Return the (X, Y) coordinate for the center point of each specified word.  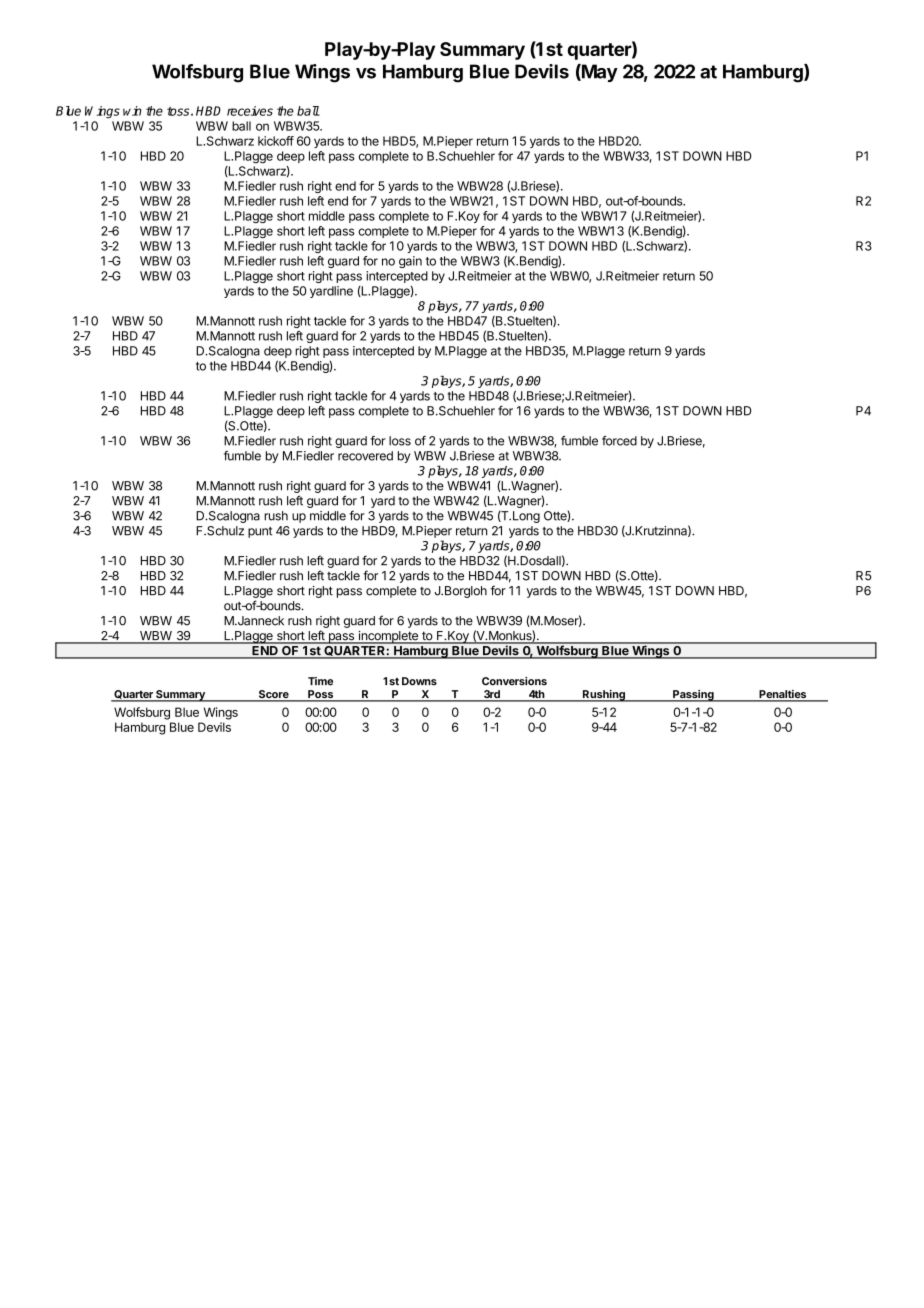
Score (273, 695)
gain (410, 262)
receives (250, 111)
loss (400, 441)
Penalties (782, 695)
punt (260, 532)
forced (619, 441)
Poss (321, 695)
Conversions (514, 681)
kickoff (276, 141)
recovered (365, 456)
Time (320, 681)
